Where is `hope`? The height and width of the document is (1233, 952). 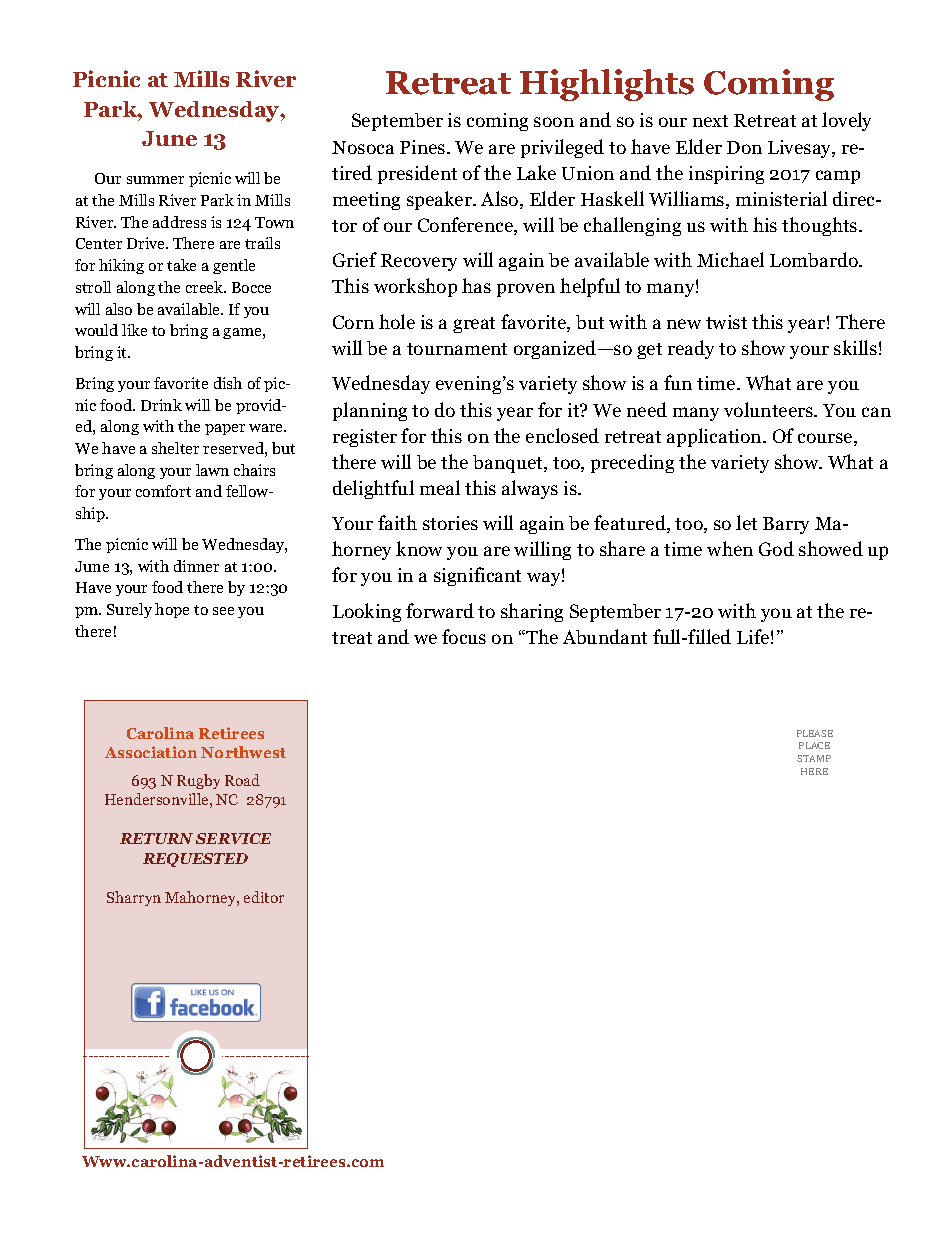
hope is located at coordinates (172, 610).
